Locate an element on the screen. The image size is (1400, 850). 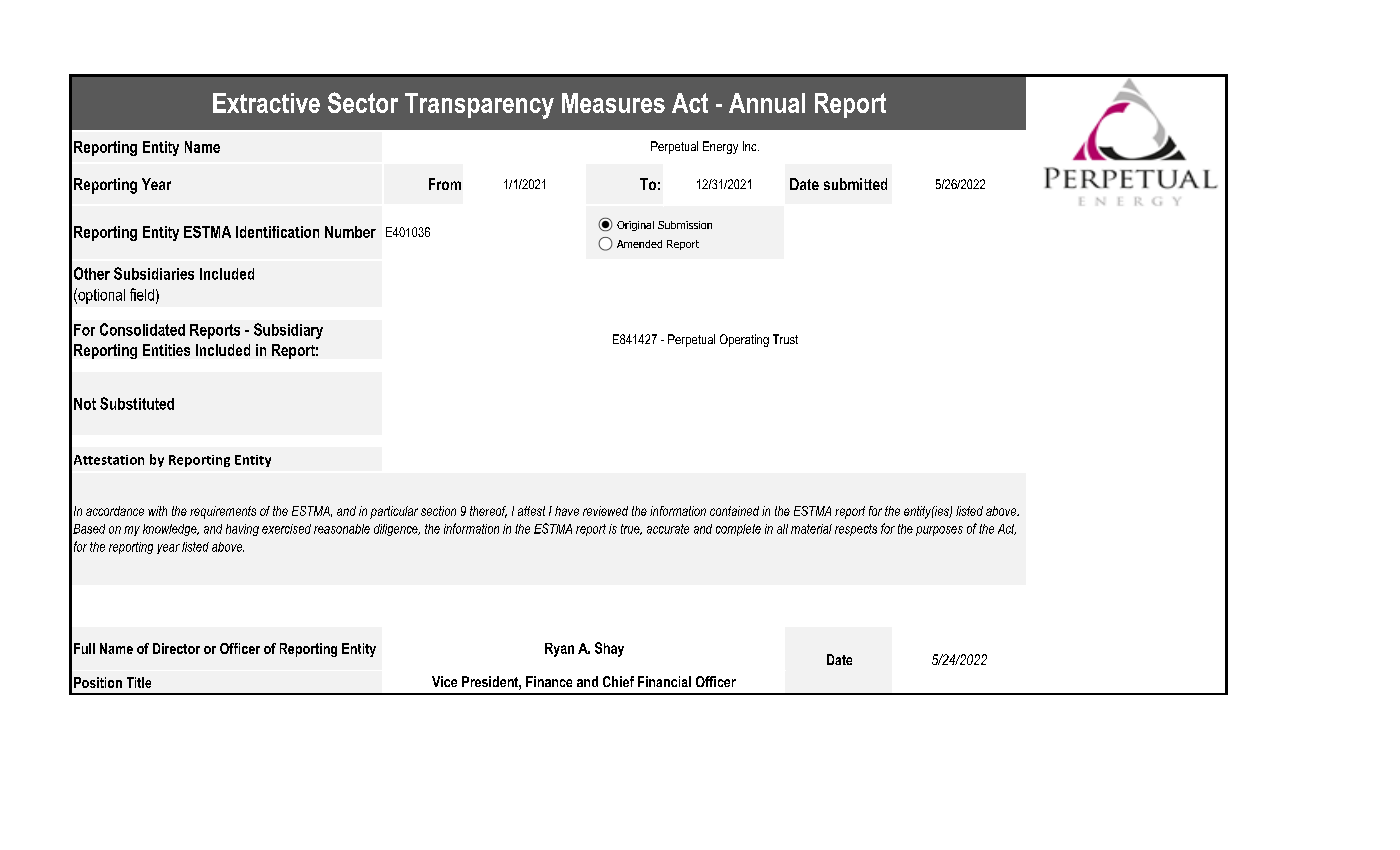
Annual is located at coordinates (767, 103).
